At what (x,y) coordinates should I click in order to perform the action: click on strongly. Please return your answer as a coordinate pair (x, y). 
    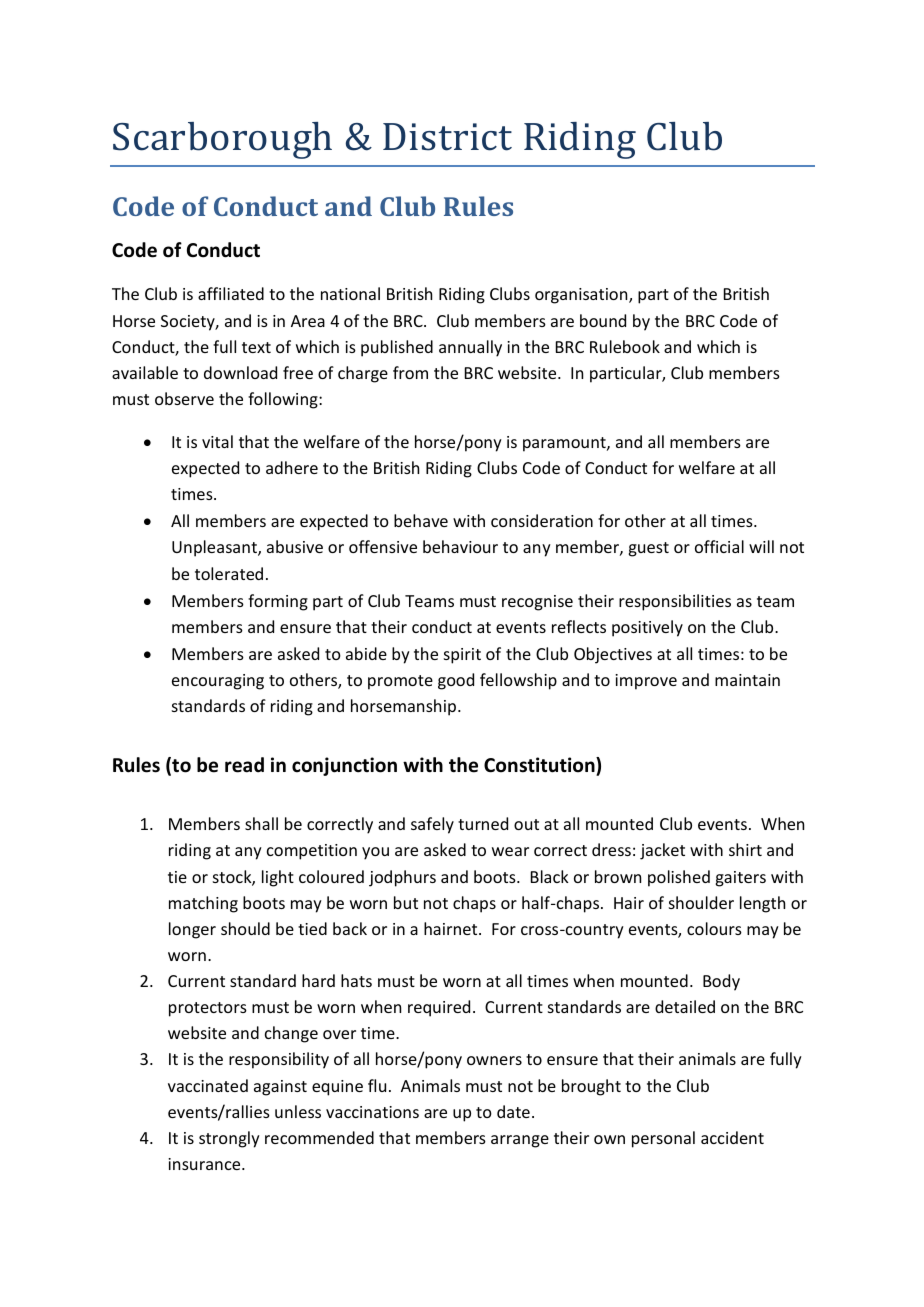
    Looking at the image, I should click on (229, 1139).
